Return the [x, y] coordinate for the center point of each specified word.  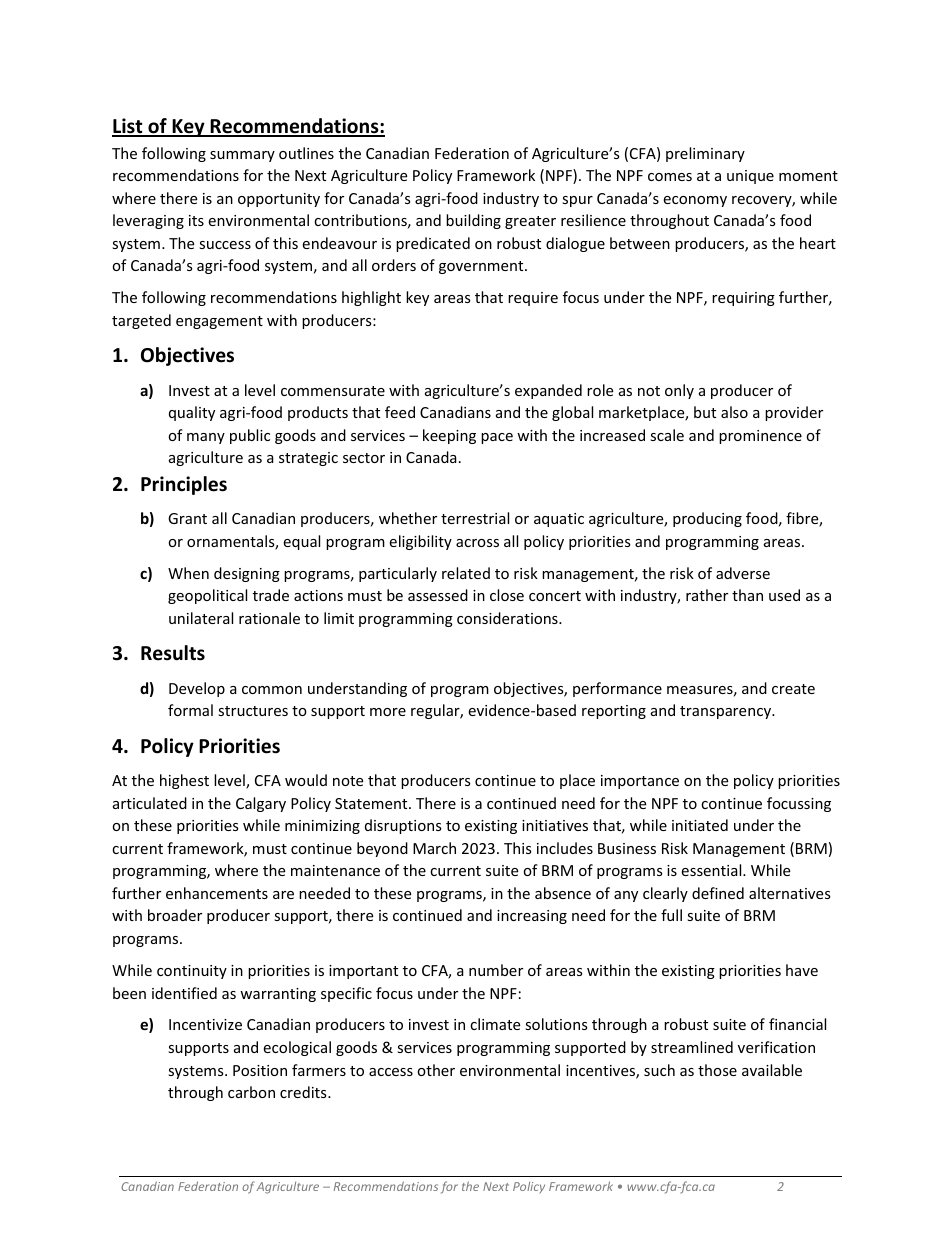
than [747, 595]
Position [260, 1070]
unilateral [201, 618]
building [473, 221]
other [436, 1070]
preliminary [705, 154]
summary [242, 156]
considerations [508, 618]
